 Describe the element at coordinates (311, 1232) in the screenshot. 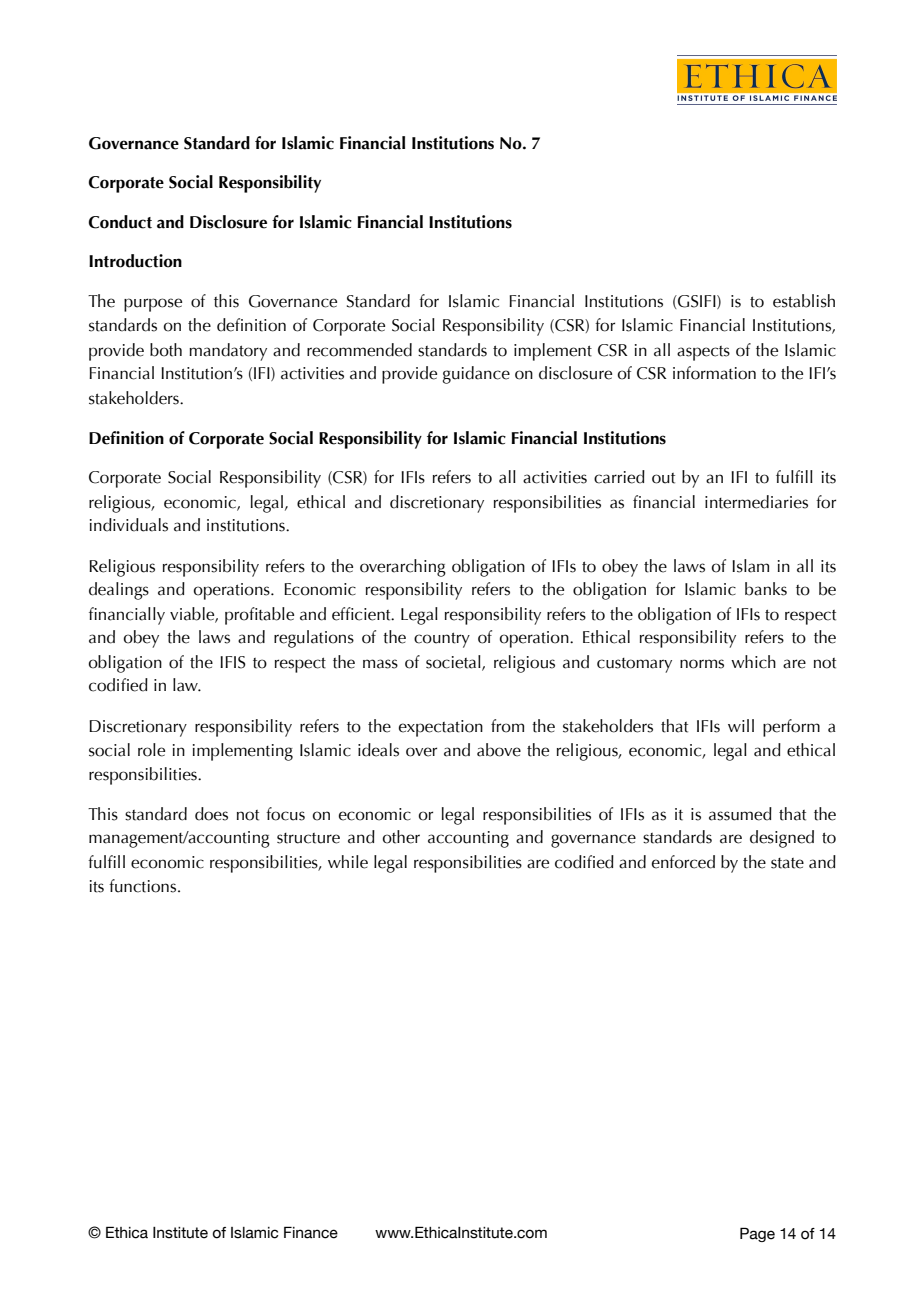

I see `Finance` at that location.
